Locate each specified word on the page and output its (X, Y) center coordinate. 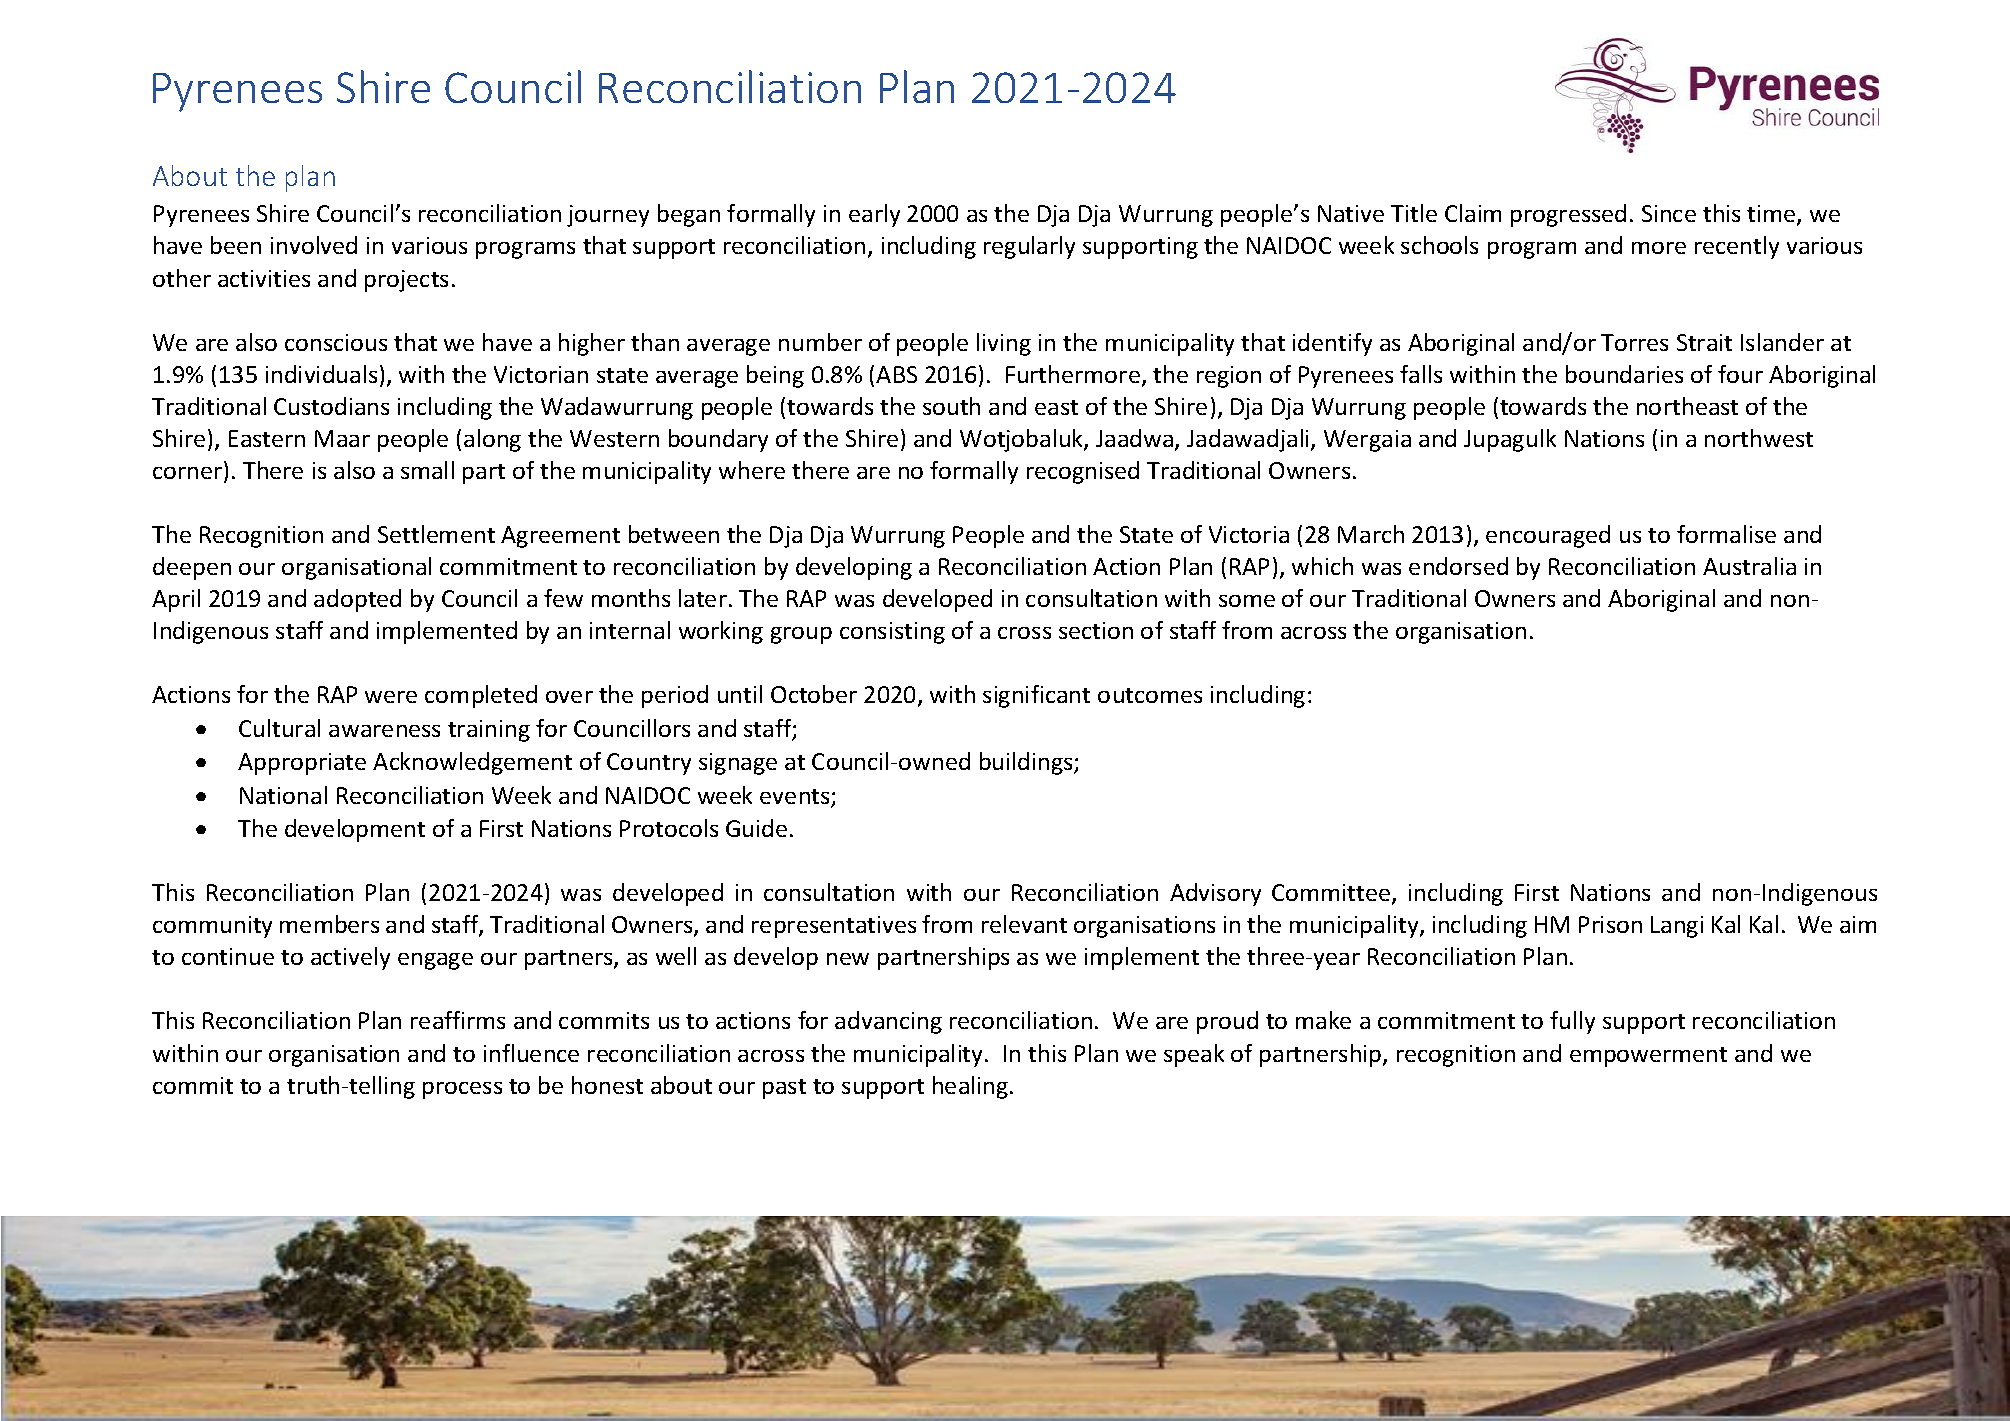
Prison (1610, 924)
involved (314, 245)
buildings (1027, 763)
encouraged (1548, 536)
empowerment (1648, 1057)
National (283, 795)
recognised (1083, 472)
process (462, 1090)
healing (972, 1087)
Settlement (436, 534)
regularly (1029, 247)
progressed (1568, 215)
